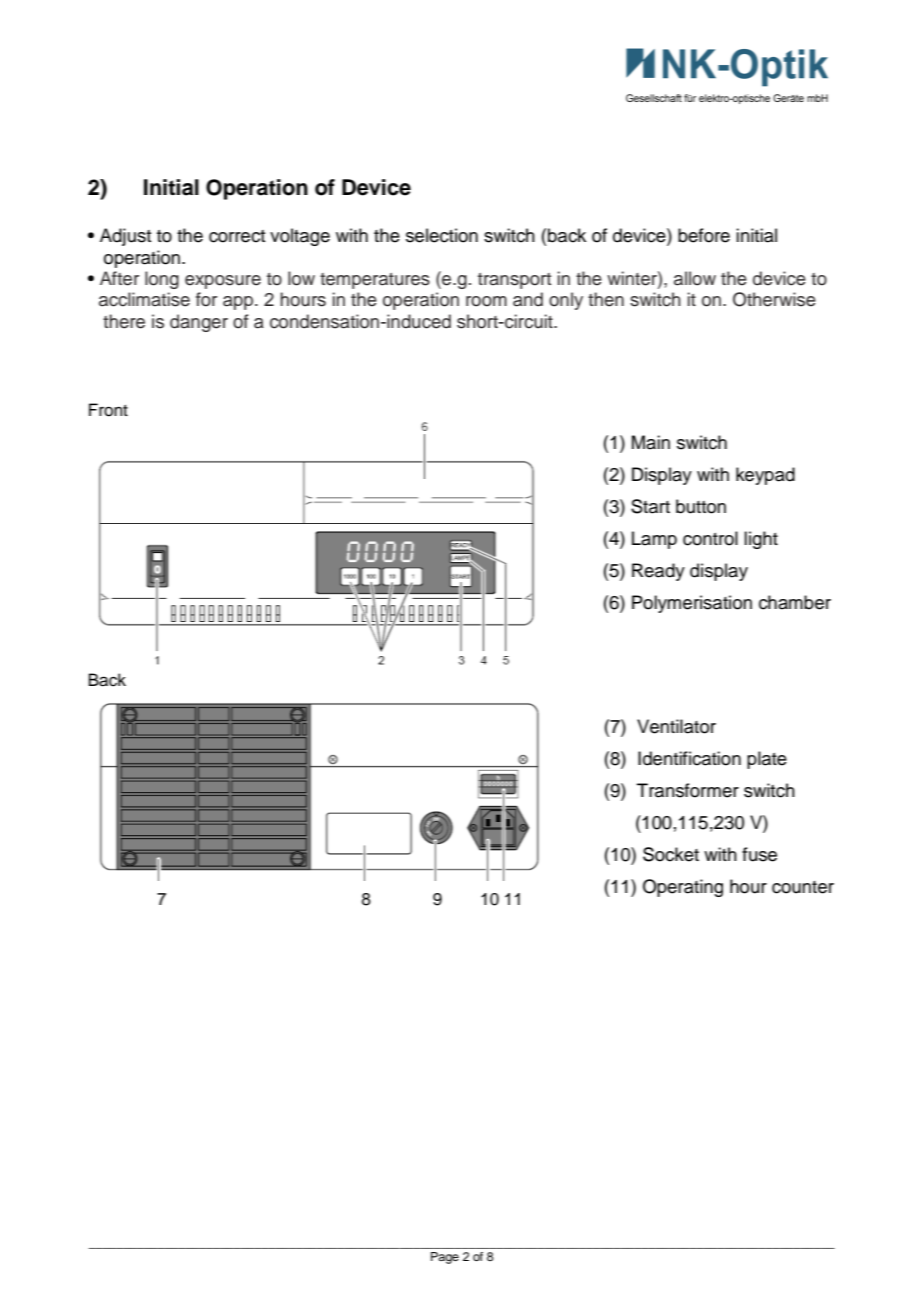 The image size is (924, 1308). What do you see at coordinates (445, 1258) in the image?
I see `Page` at bounding box center [445, 1258].
